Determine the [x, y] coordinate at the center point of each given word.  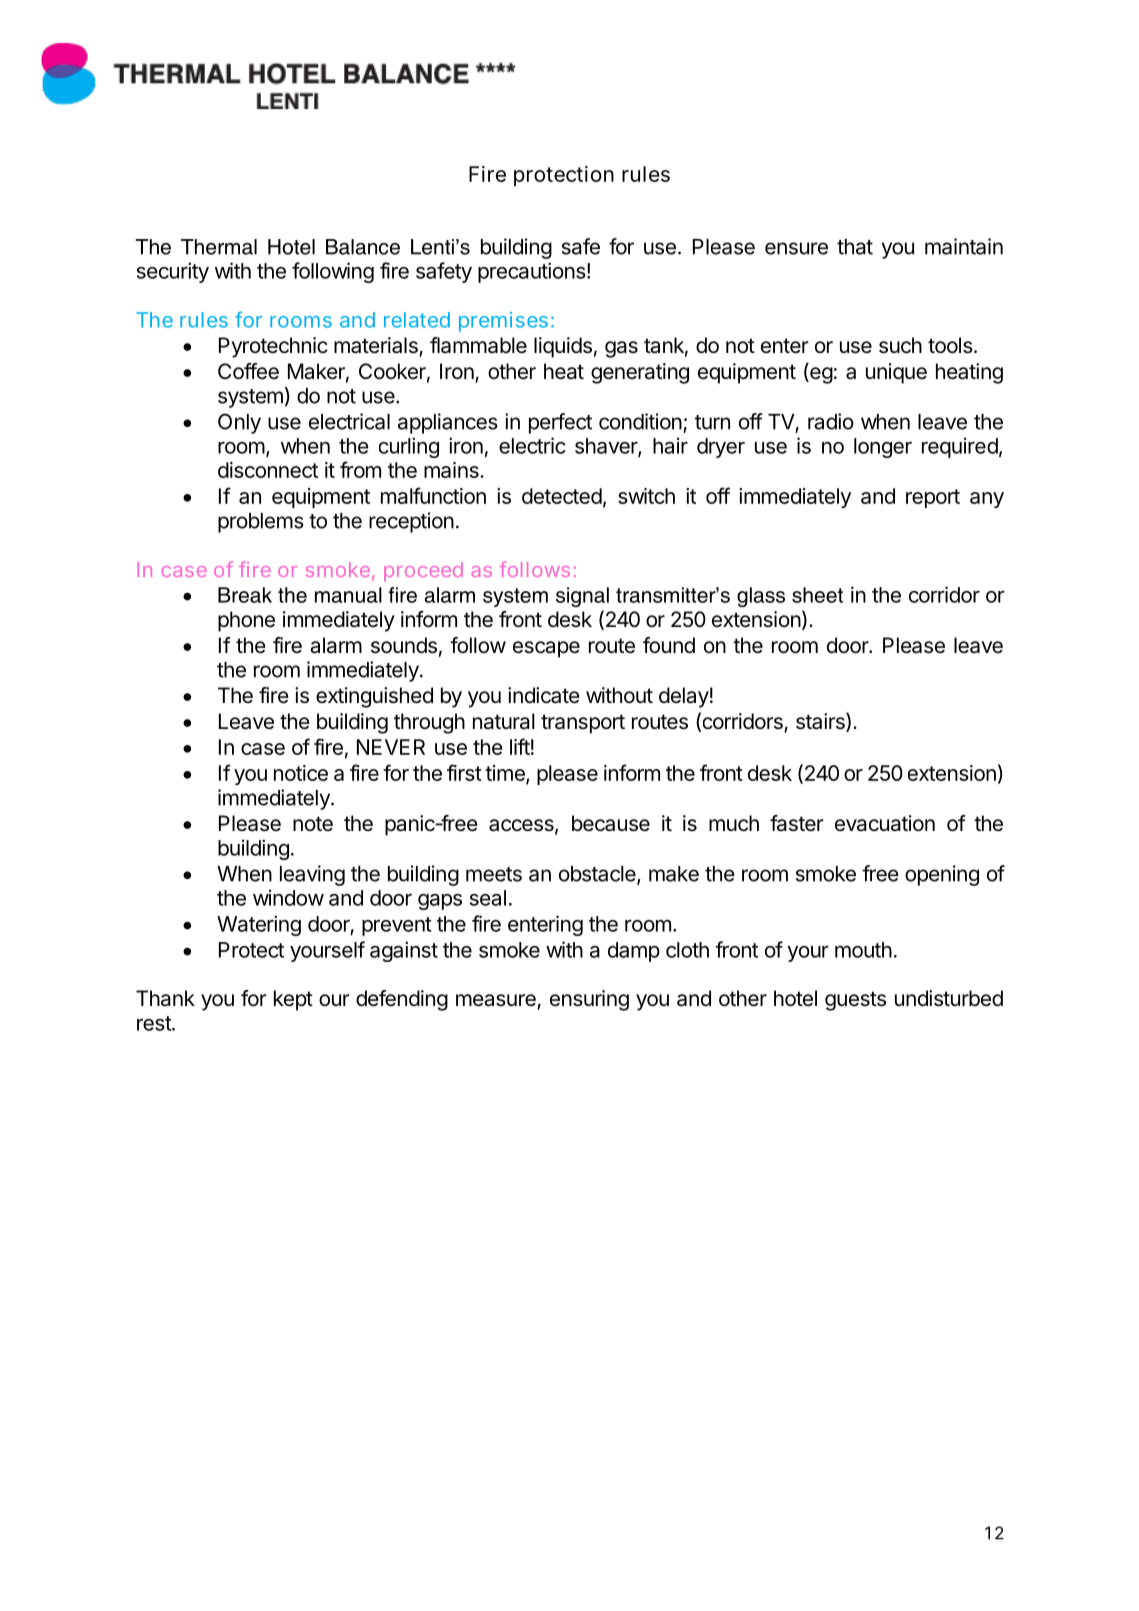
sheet [817, 595]
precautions [532, 272]
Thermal [219, 247]
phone [246, 621]
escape [546, 649]
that [855, 247]
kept [293, 1000]
